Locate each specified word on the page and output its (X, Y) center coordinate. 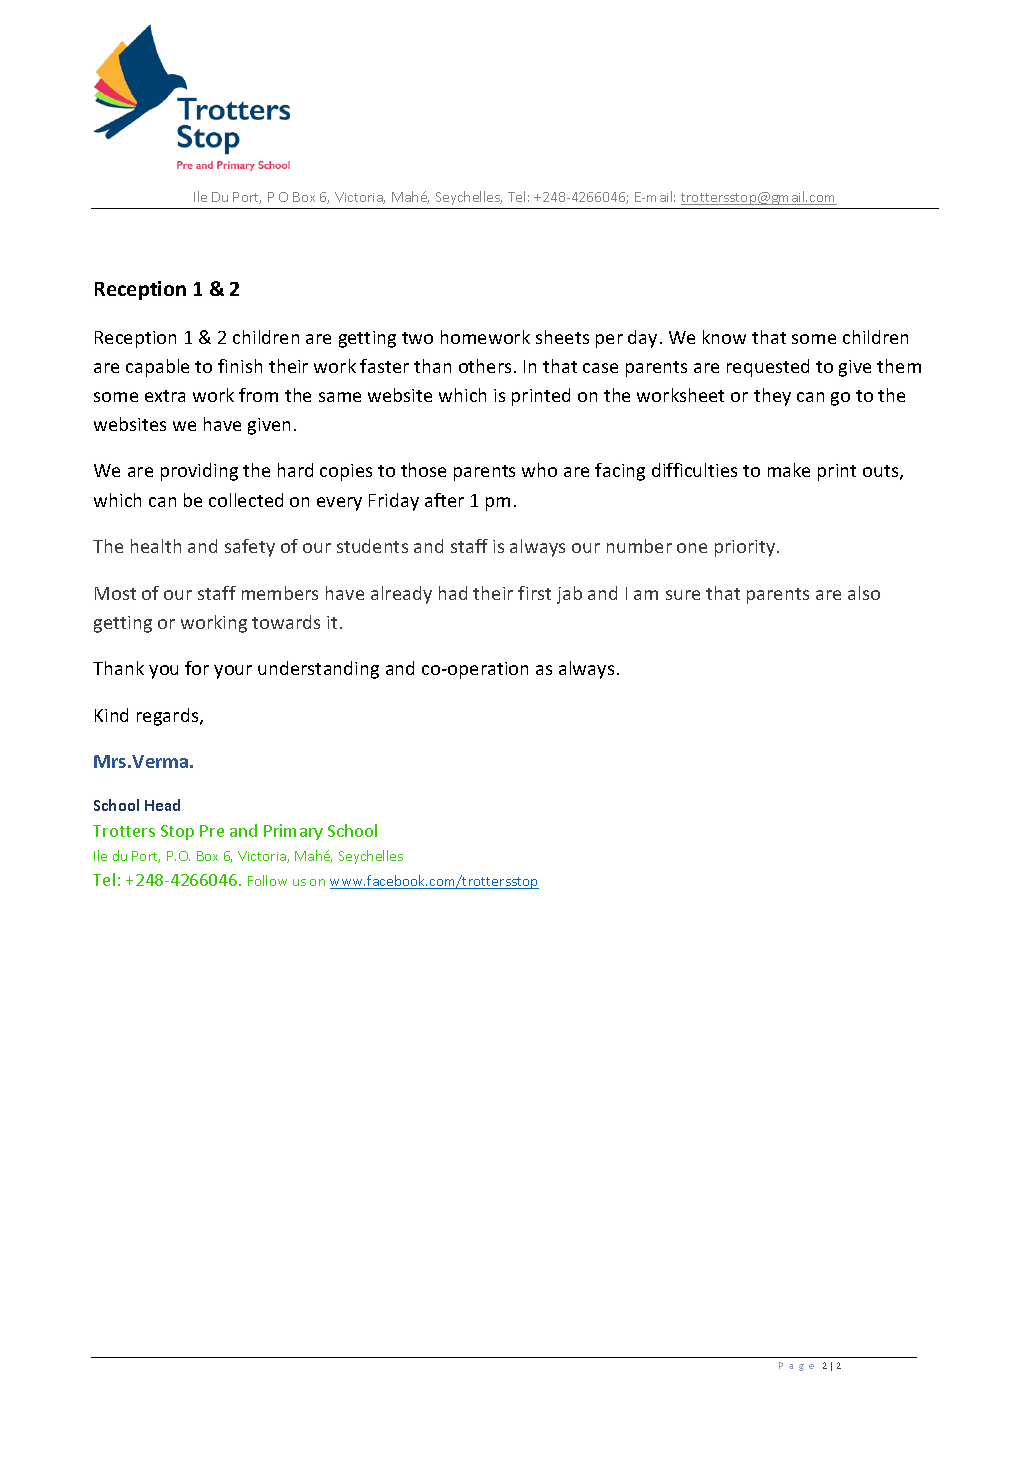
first (534, 593)
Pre (212, 831)
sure (683, 595)
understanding (318, 670)
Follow (267, 880)
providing (199, 472)
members (280, 593)
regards (169, 717)
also (864, 593)
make (789, 470)
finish (240, 366)
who (539, 470)
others (485, 366)
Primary (293, 832)
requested (768, 368)
